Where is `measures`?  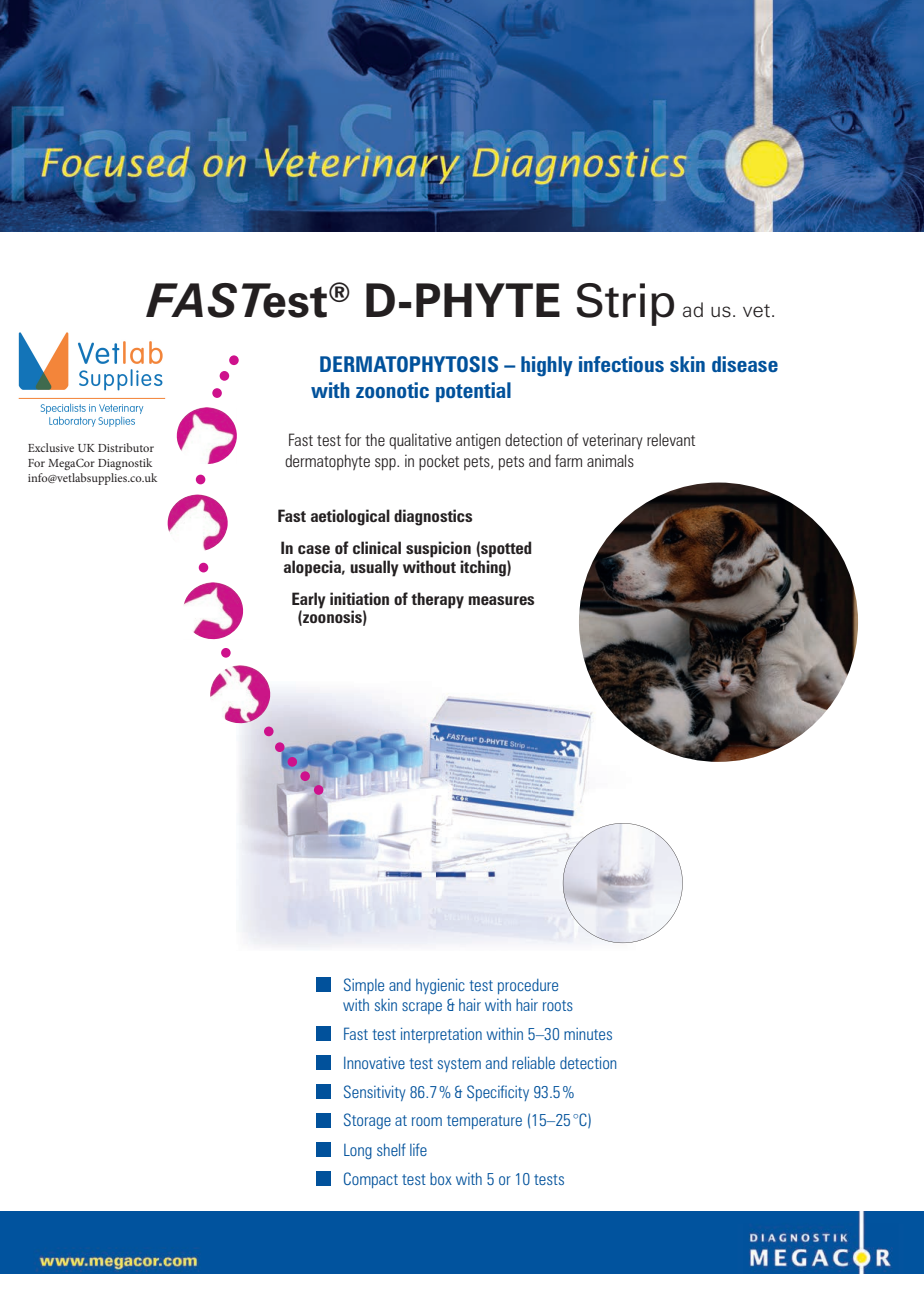 measures is located at coordinates (501, 600).
